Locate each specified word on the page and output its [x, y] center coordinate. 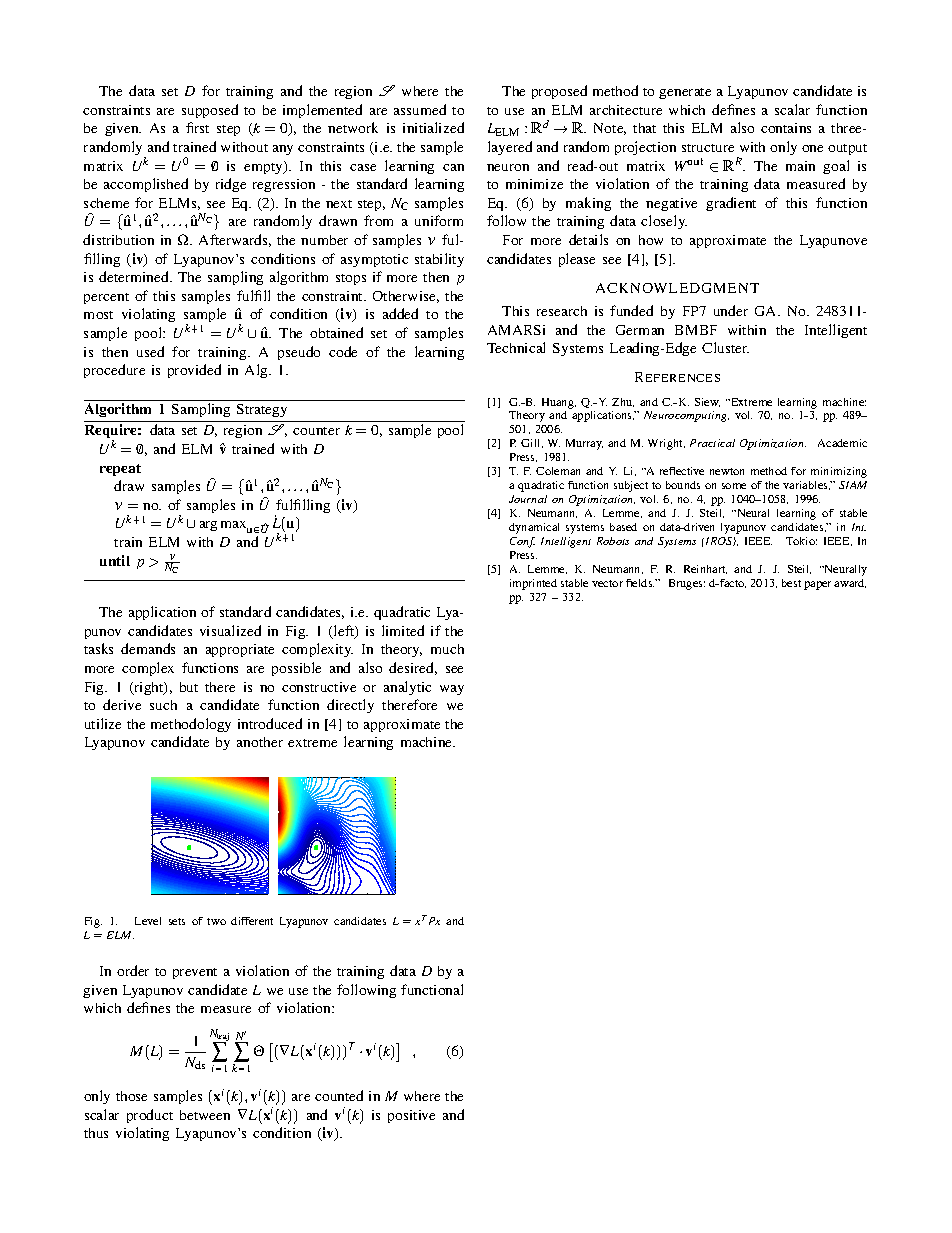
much [447, 649]
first [197, 127]
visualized [230, 630]
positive [411, 1116]
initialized [433, 127]
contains [786, 128]
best [791, 583]
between [205, 1115]
